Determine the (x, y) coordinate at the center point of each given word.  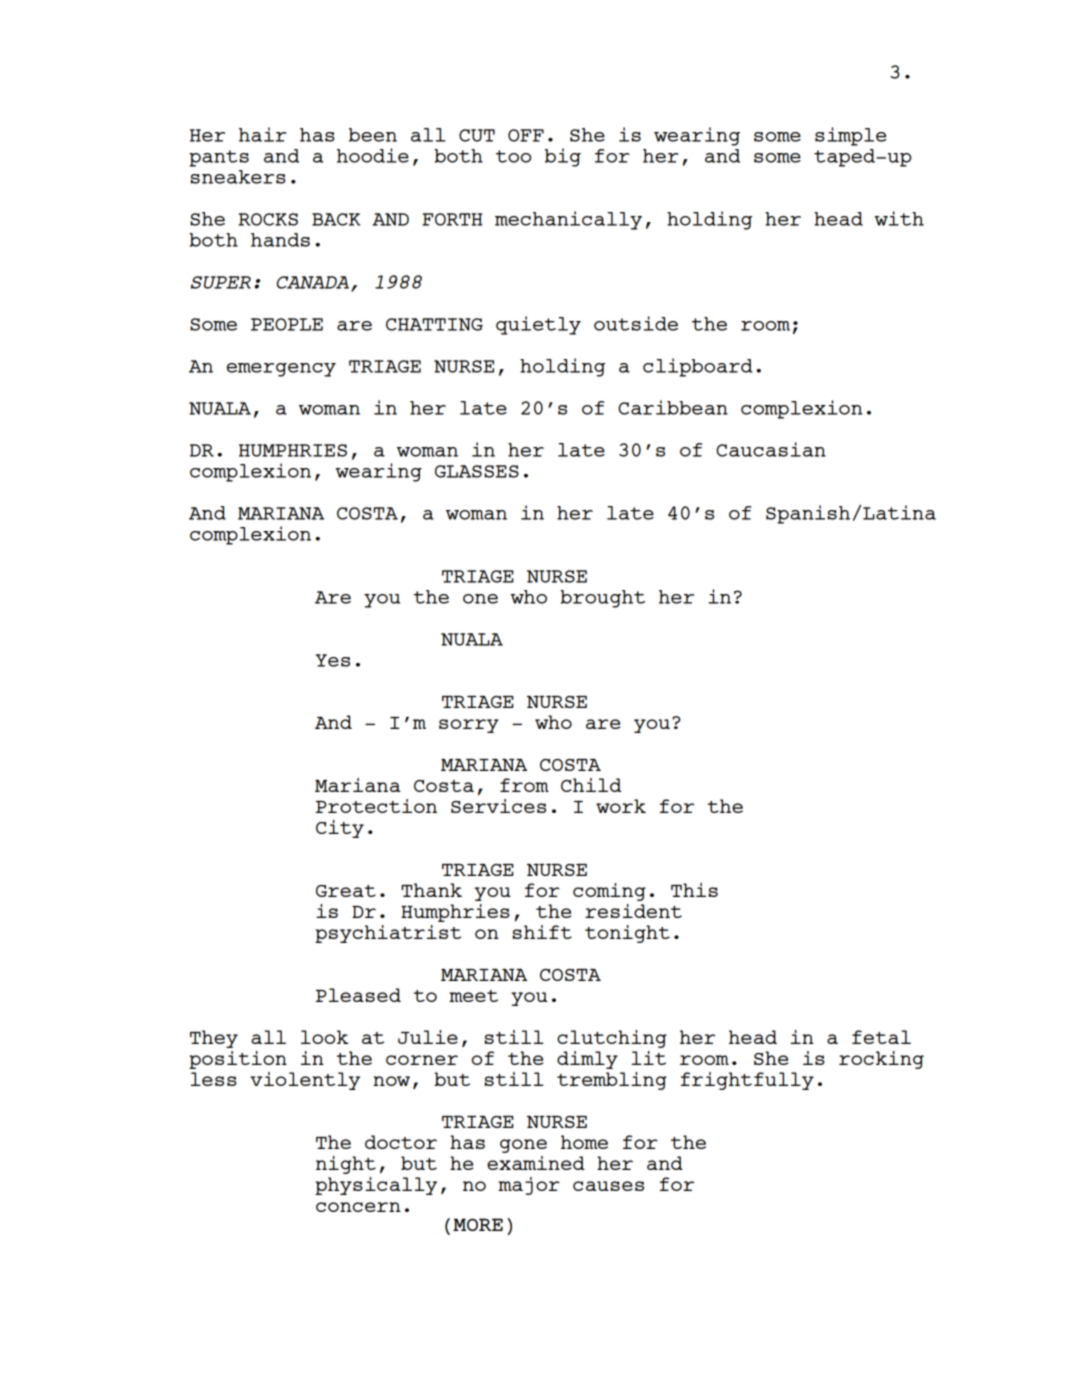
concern (358, 1207)
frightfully (747, 1081)
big (563, 157)
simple (851, 136)
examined (536, 1163)
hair (263, 134)
